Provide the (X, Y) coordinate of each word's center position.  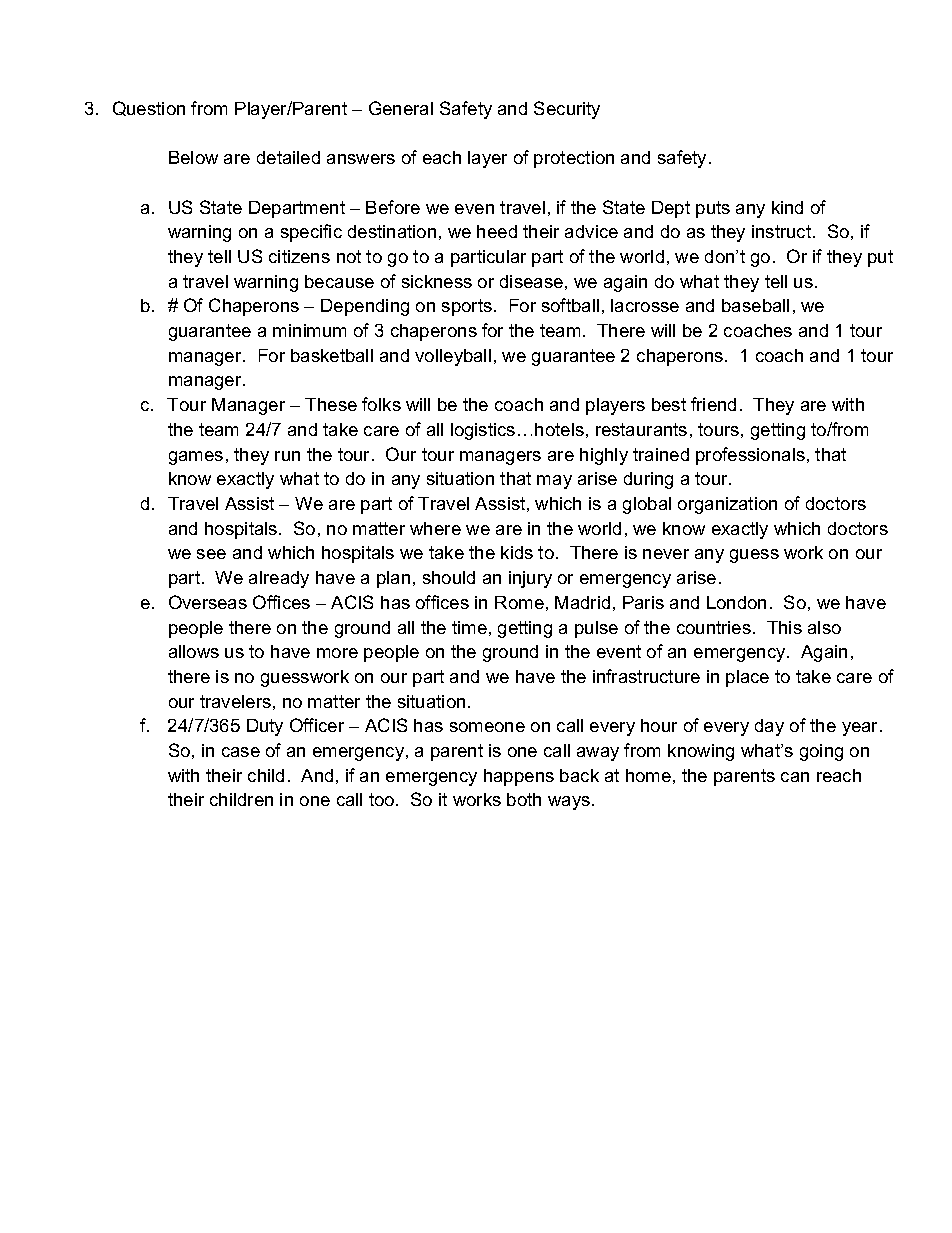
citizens (299, 256)
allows (194, 651)
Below (193, 157)
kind (787, 207)
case (241, 752)
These (331, 404)
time (469, 627)
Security (567, 110)
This (784, 627)
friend (713, 404)
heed (497, 231)
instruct (783, 231)
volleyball (453, 357)
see (211, 554)
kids (517, 552)
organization (727, 505)
